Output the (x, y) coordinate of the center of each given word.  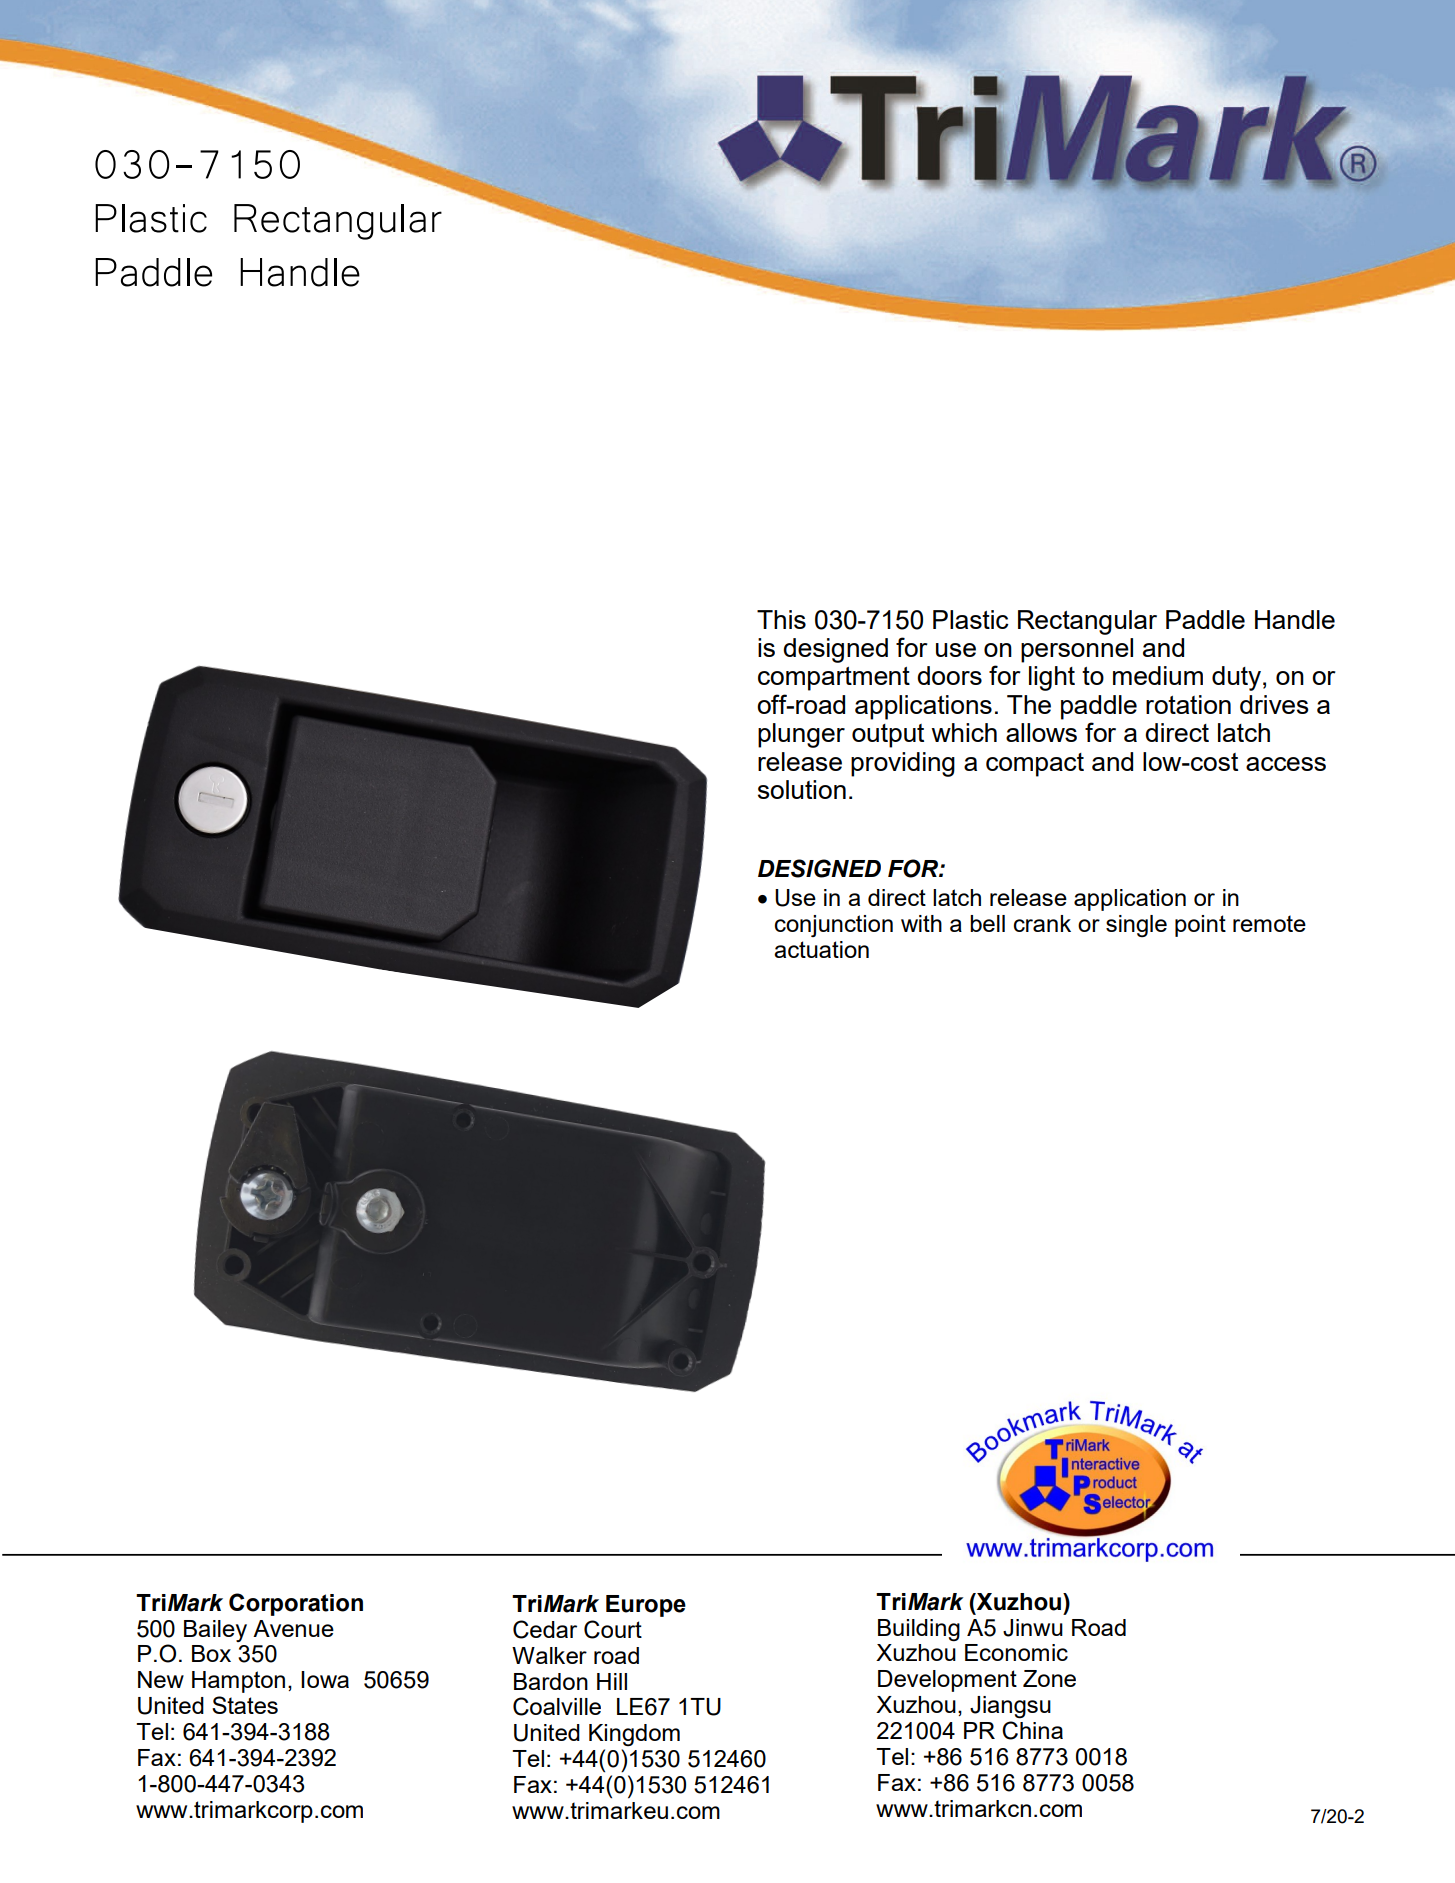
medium (1158, 675)
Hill (612, 1681)
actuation (821, 949)
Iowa (325, 1679)
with (921, 923)
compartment (834, 679)
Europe (646, 1606)
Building (919, 1630)
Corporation (296, 1604)
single (1136, 926)
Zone (1049, 1678)
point (1200, 926)
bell (987, 923)
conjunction (834, 926)
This (781, 619)
